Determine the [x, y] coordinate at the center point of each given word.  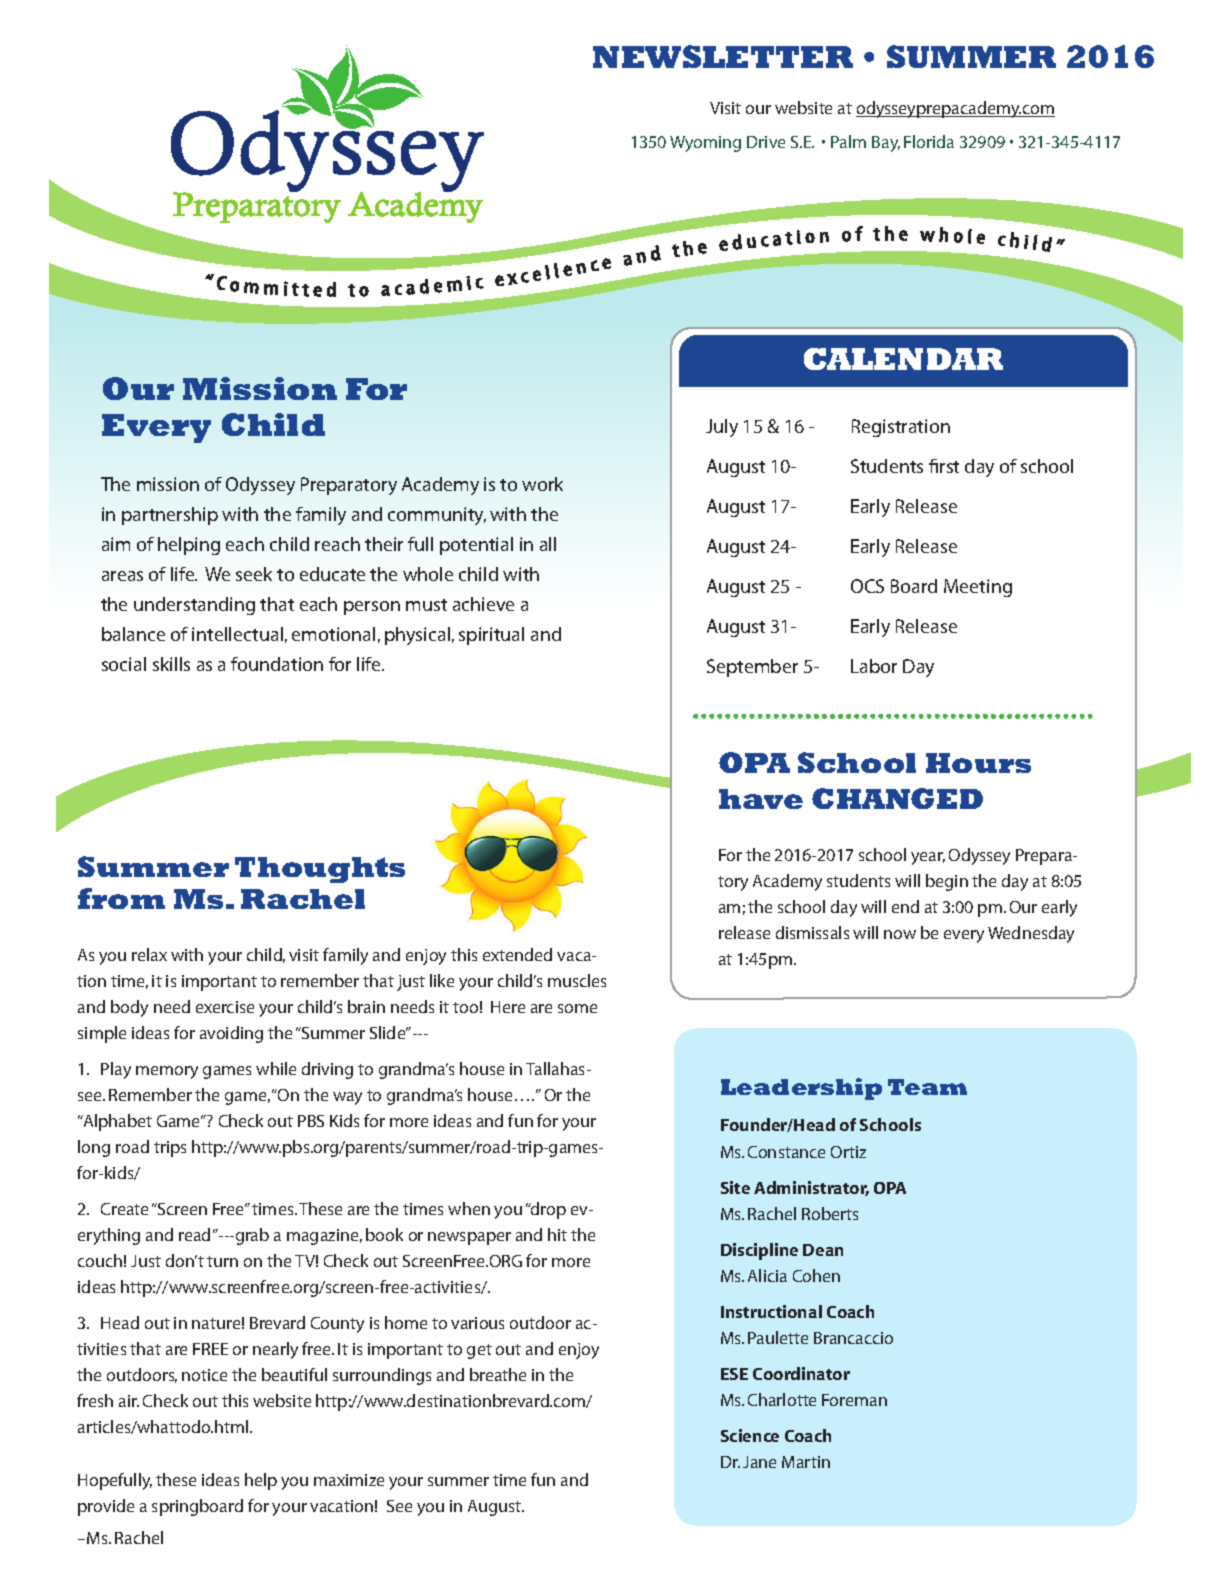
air [129, 1401]
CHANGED [897, 798]
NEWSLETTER [723, 56]
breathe [498, 1374]
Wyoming [705, 144]
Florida [929, 141]
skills [171, 664]
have [761, 799]
